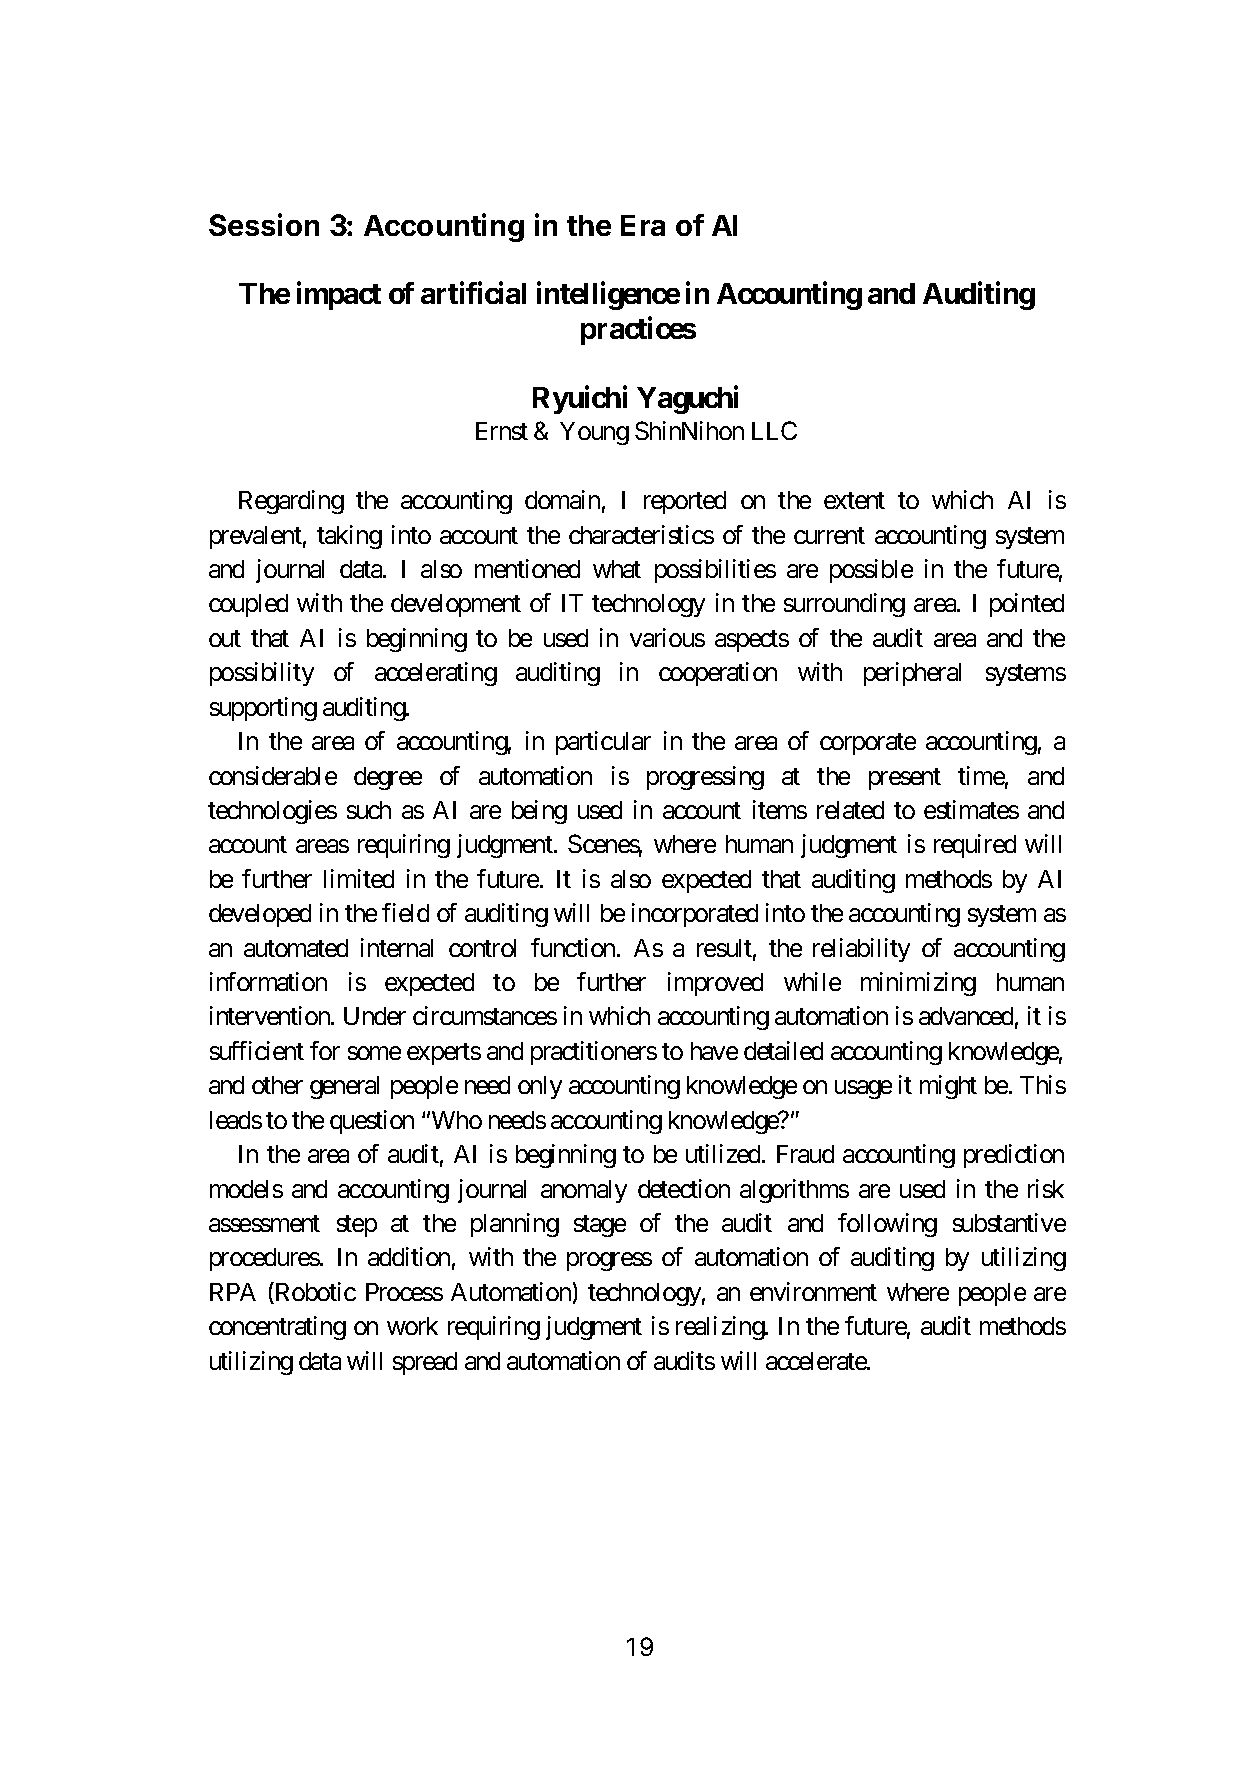 This document has height=1767, width=1249. Describe the element at coordinates (369, 810) in the document. I see `such` at that location.
